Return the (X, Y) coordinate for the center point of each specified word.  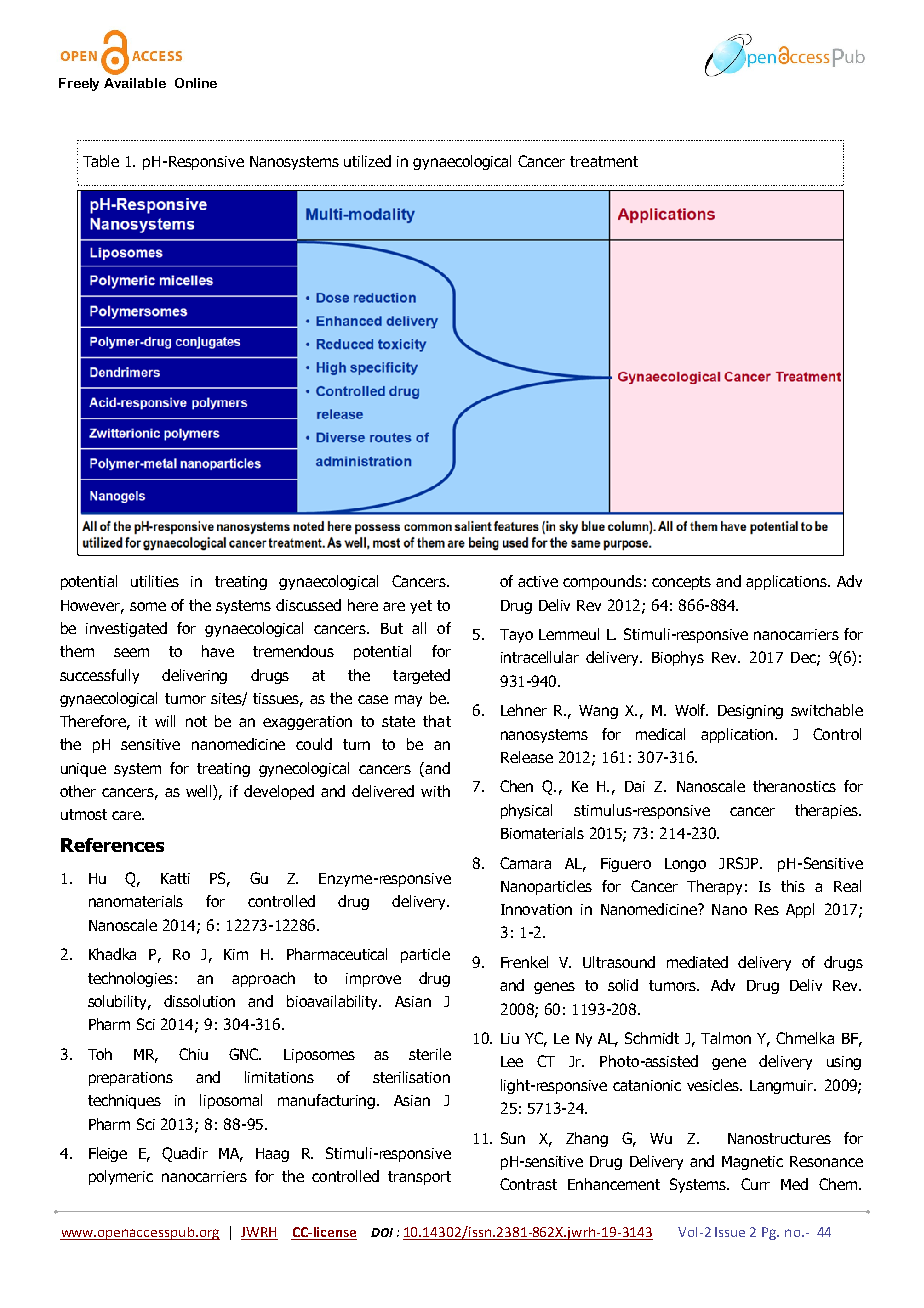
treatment (604, 161)
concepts (681, 583)
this (793, 886)
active (538, 581)
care (127, 815)
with (435, 791)
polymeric (121, 1177)
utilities (155, 581)
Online (196, 83)
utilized (367, 161)
